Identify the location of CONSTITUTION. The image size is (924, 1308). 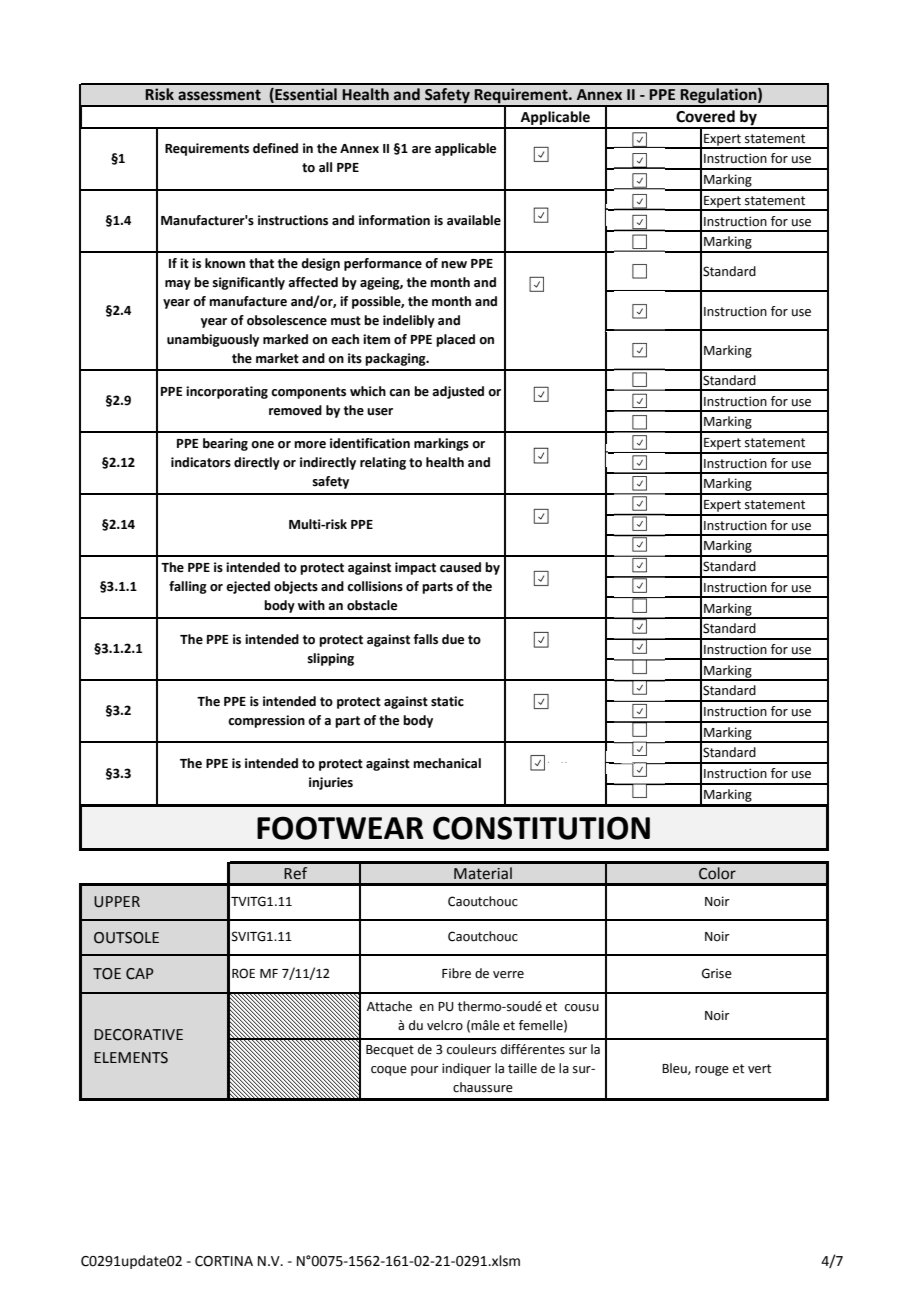
(541, 828).
